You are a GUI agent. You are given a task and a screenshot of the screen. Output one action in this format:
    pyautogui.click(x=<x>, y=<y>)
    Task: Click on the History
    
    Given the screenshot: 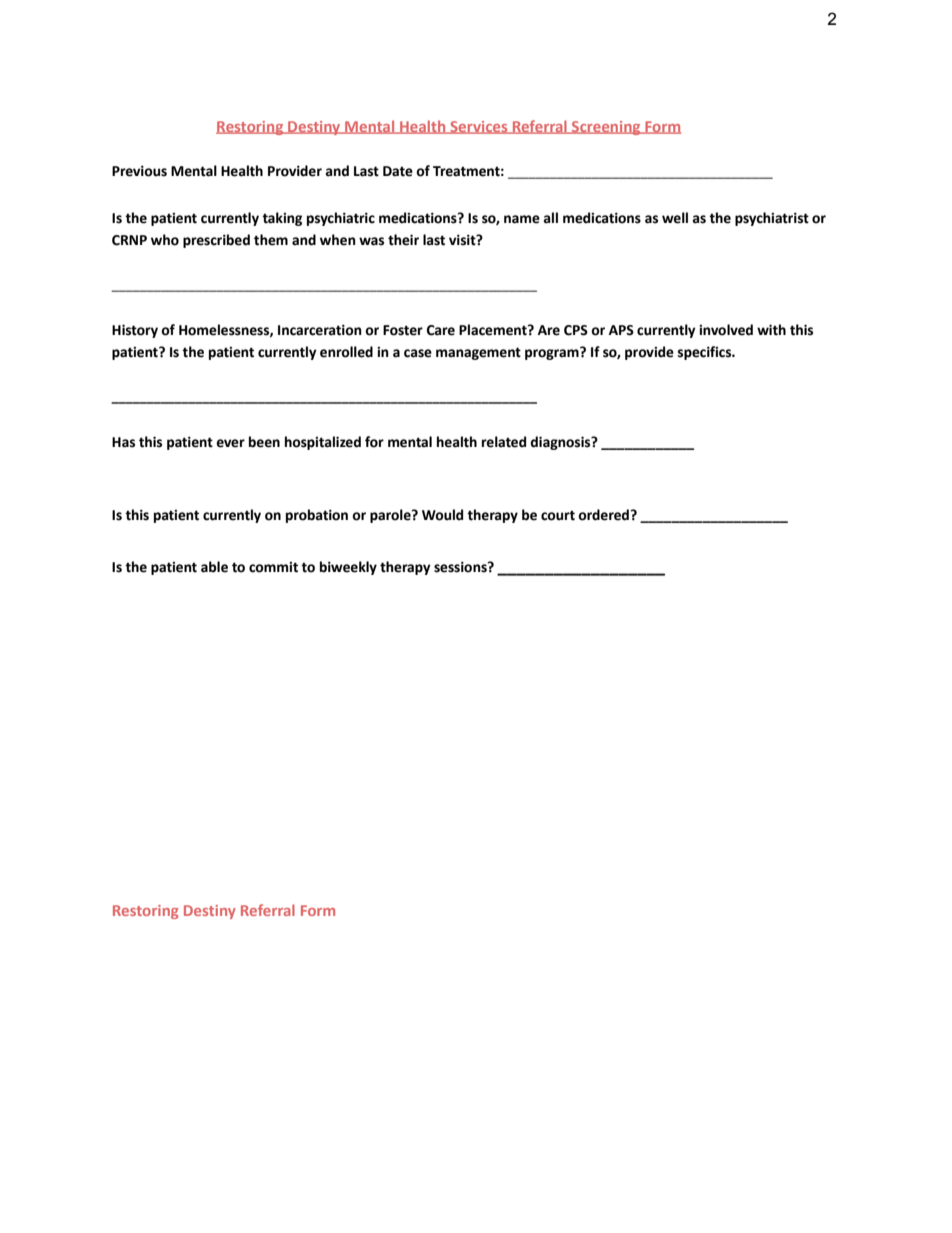 What is the action you would take?
    pyautogui.click(x=135, y=331)
